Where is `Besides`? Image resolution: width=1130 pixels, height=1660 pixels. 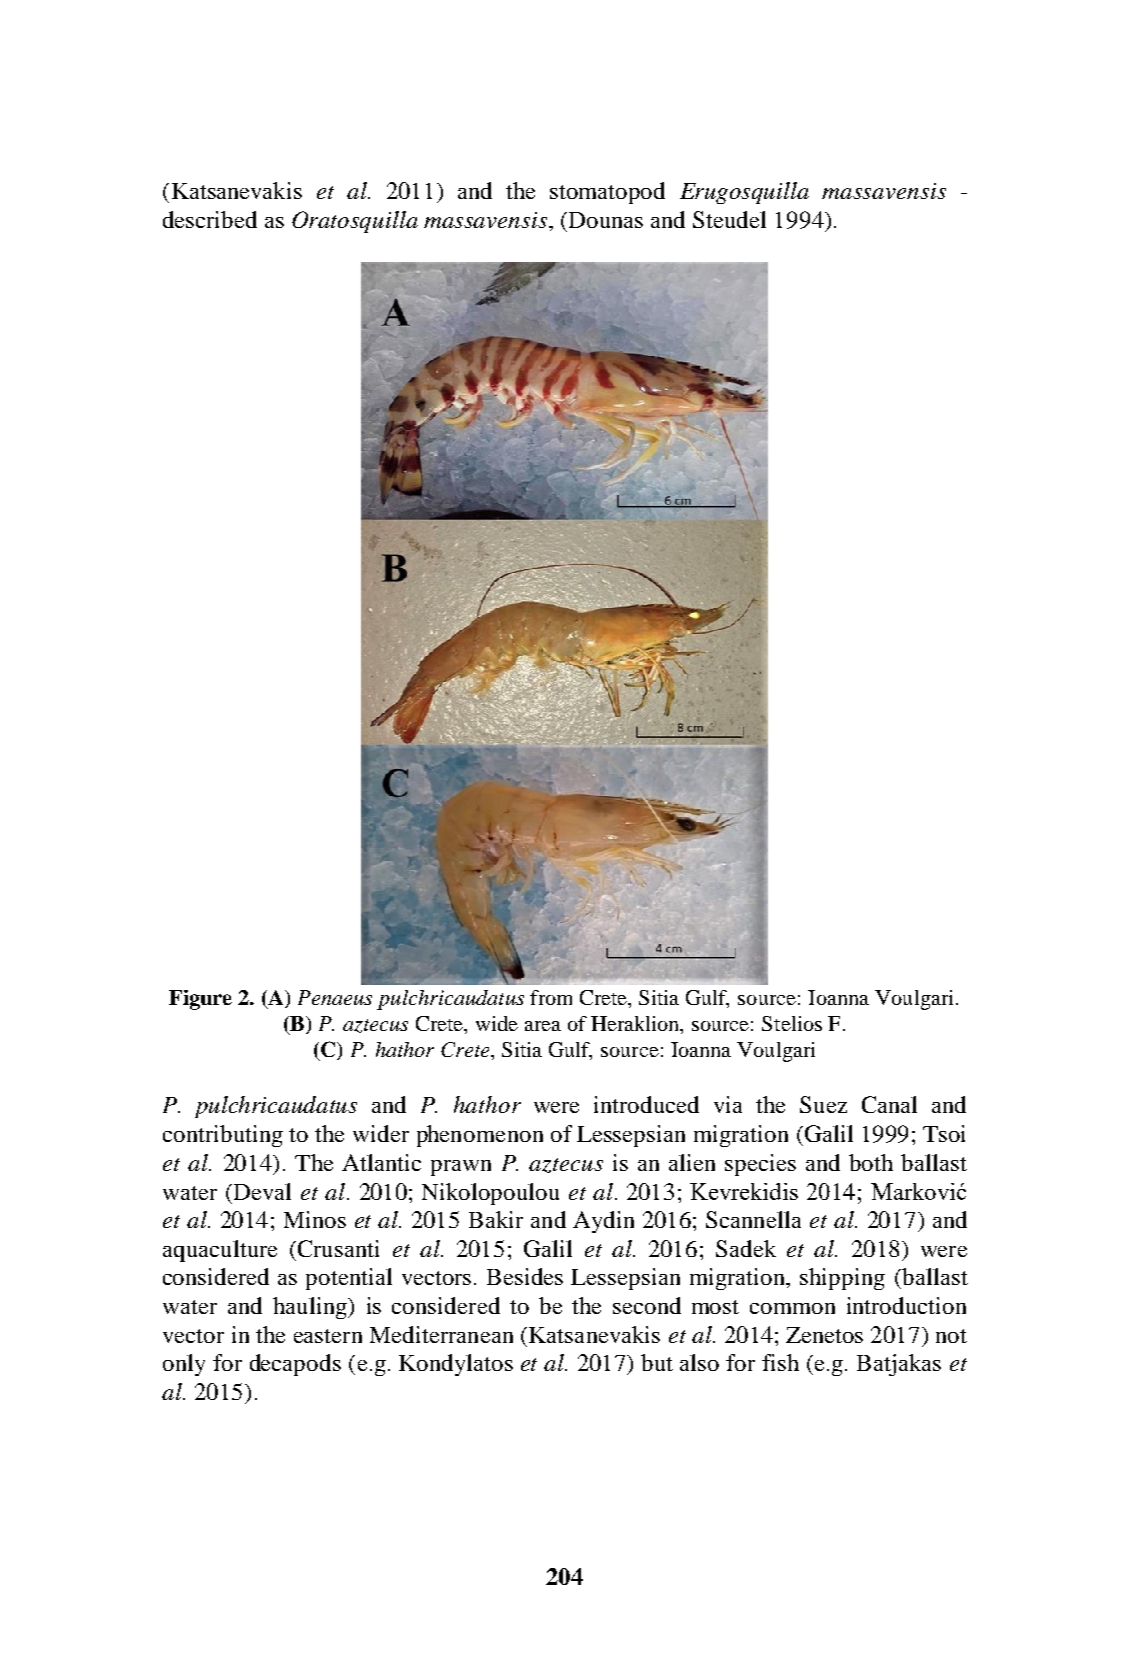 Besides is located at coordinates (525, 1276).
